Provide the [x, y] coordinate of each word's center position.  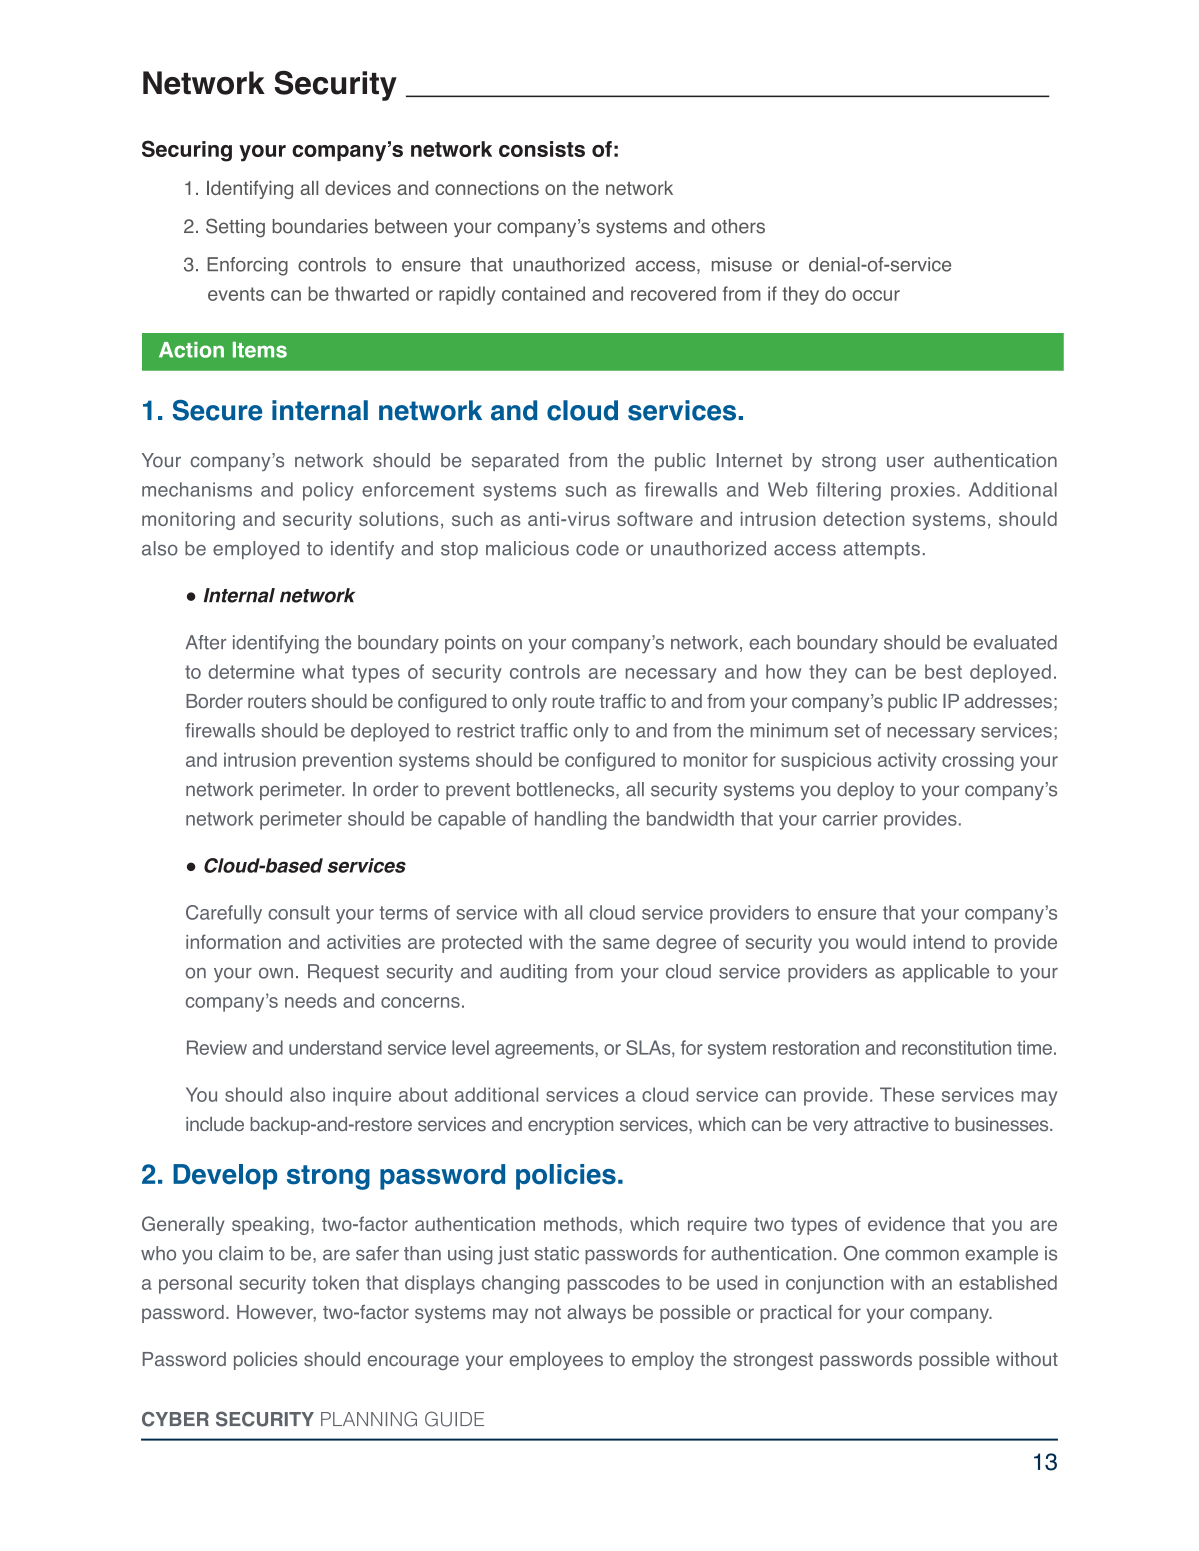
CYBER [175, 1419]
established [1008, 1282]
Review [217, 1047]
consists [542, 149]
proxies [923, 491]
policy [328, 491]
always [596, 1314]
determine [251, 671]
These [907, 1094]
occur [876, 295]
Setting [235, 228]
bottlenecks [567, 790]
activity [907, 761]
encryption [570, 1126]
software [655, 518]
